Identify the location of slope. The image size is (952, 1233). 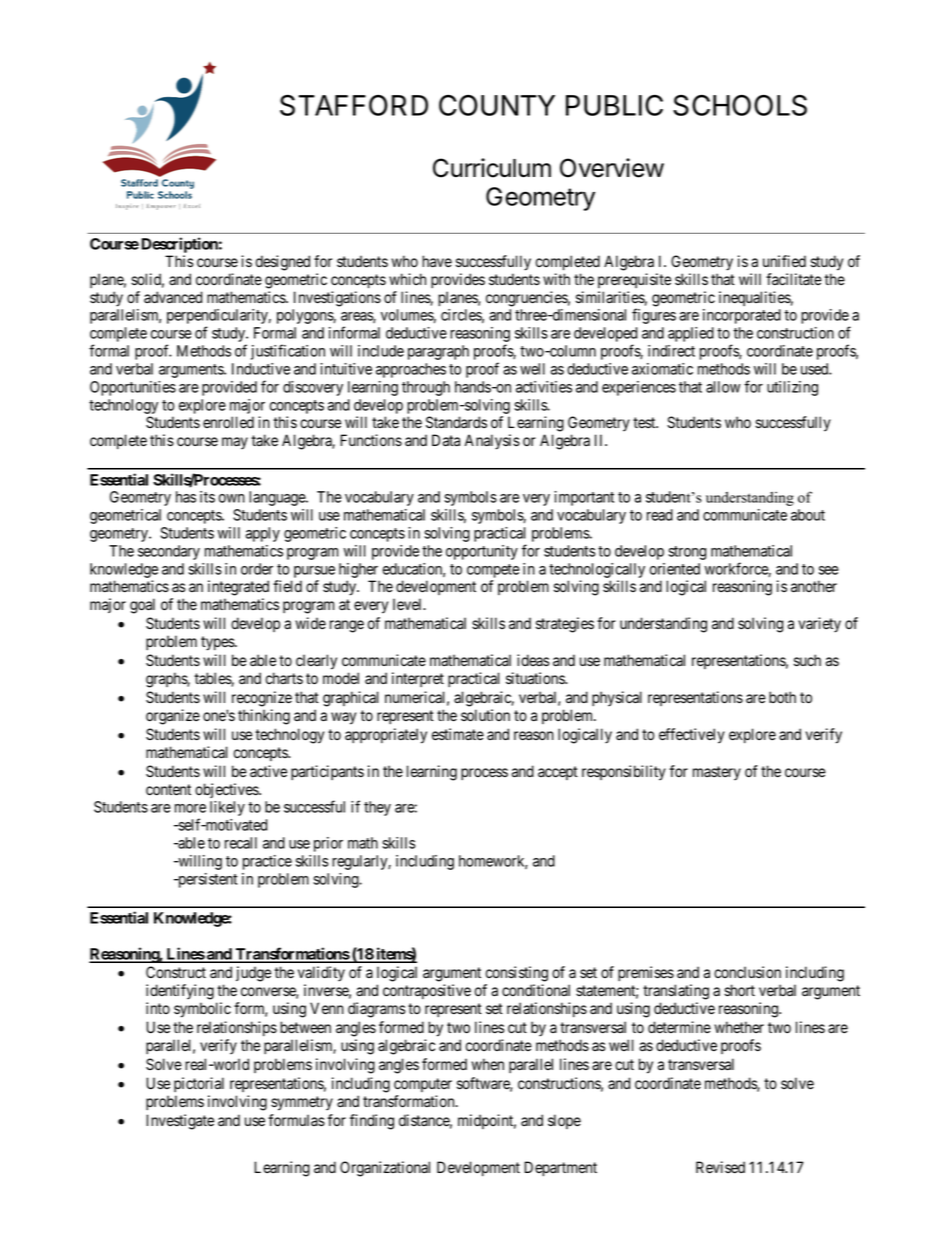
(564, 1121).
